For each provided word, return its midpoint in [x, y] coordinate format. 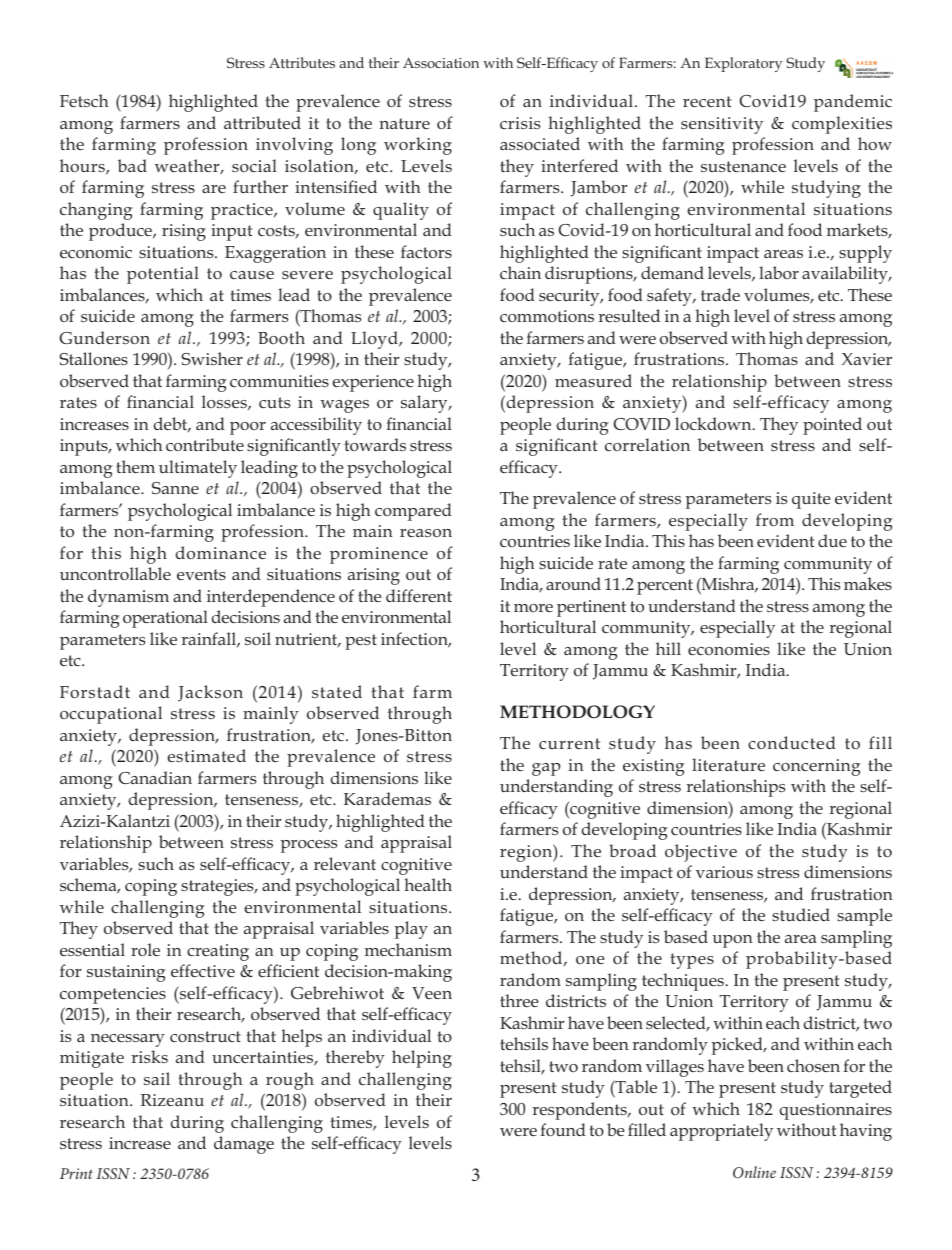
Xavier [867, 359]
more [533, 608]
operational [165, 619]
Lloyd [375, 340]
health [428, 884]
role [145, 949]
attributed [262, 122]
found [563, 1129]
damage [244, 1145]
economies [729, 649]
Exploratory [743, 64]
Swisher [212, 358]
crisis [520, 123]
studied [801, 914]
